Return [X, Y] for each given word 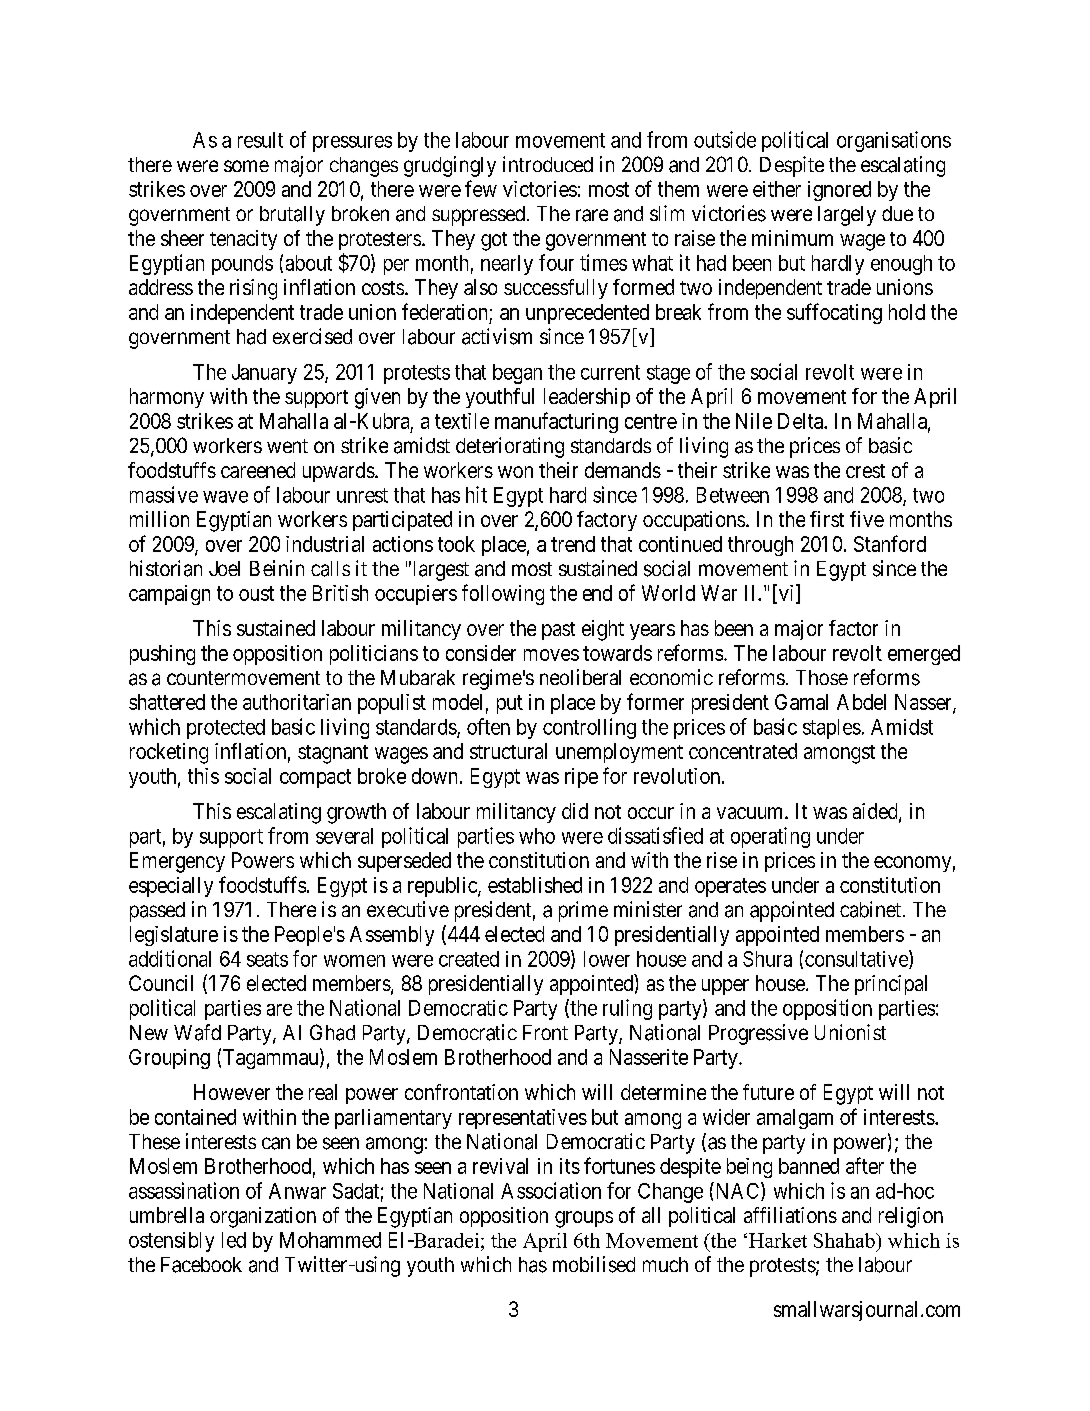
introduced [548, 164]
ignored [839, 191]
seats [267, 959]
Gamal [801, 702]
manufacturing [556, 422]
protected [226, 729]
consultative [857, 959]
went [287, 446]
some [246, 166]
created [469, 959]
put [510, 704]
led [234, 1240]
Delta [801, 421]
